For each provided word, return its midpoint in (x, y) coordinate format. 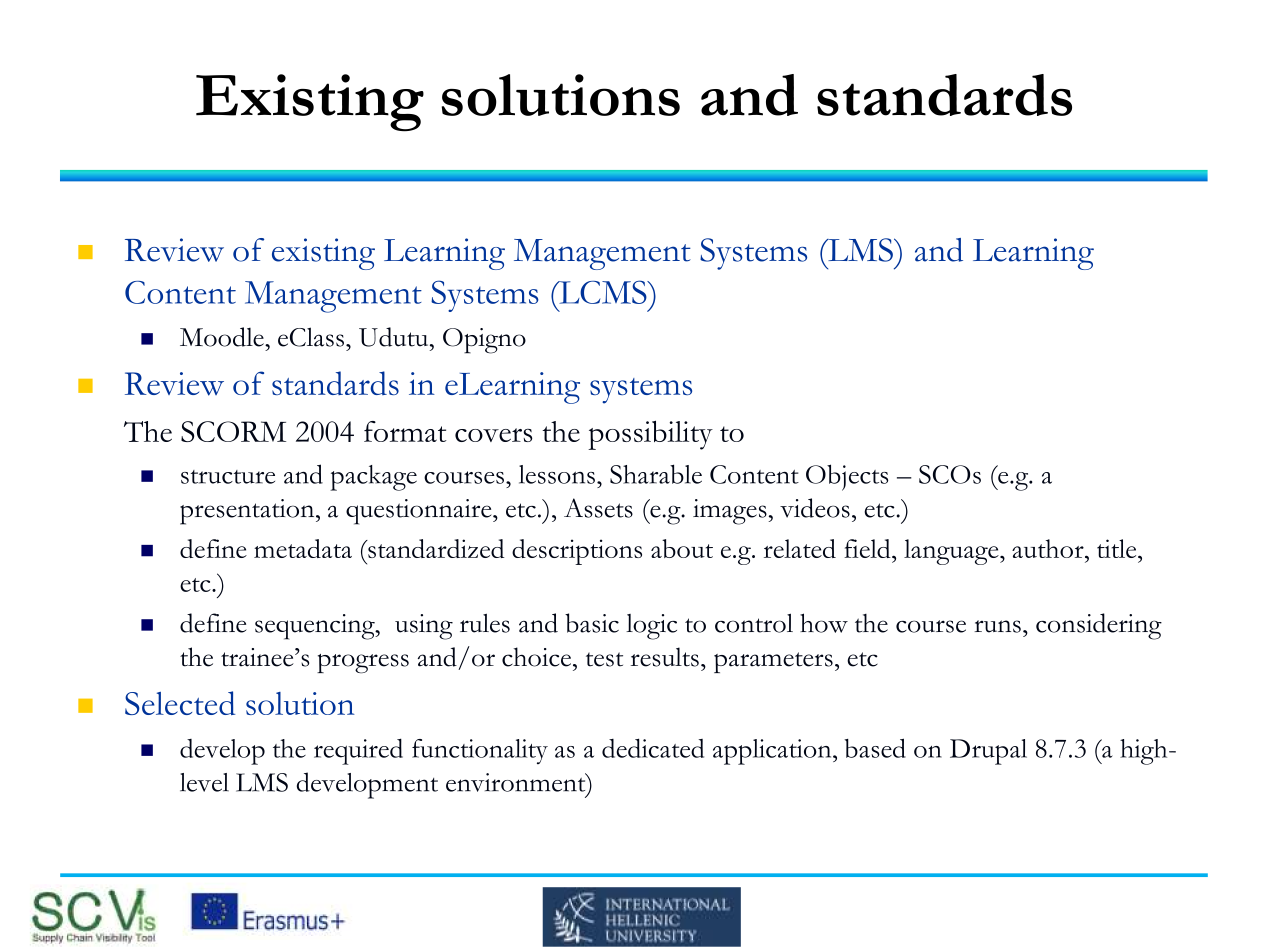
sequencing (316, 627)
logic (651, 627)
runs (997, 626)
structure (228, 477)
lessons (557, 474)
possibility (650, 435)
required (358, 751)
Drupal (988, 752)
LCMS (603, 292)
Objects (847, 477)
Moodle (223, 337)
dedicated (653, 748)
